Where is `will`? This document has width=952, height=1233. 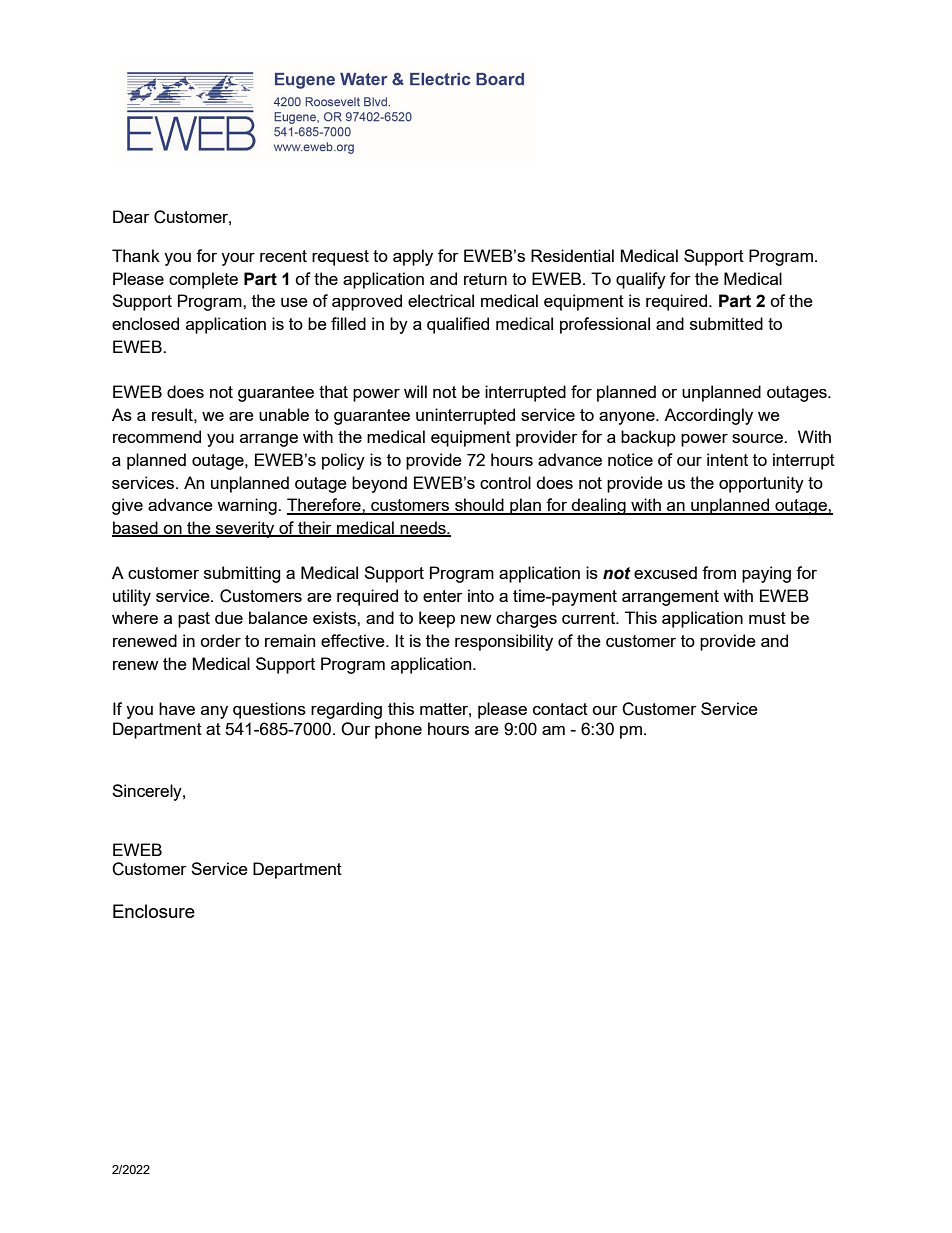 will is located at coordinates (415, 391).
